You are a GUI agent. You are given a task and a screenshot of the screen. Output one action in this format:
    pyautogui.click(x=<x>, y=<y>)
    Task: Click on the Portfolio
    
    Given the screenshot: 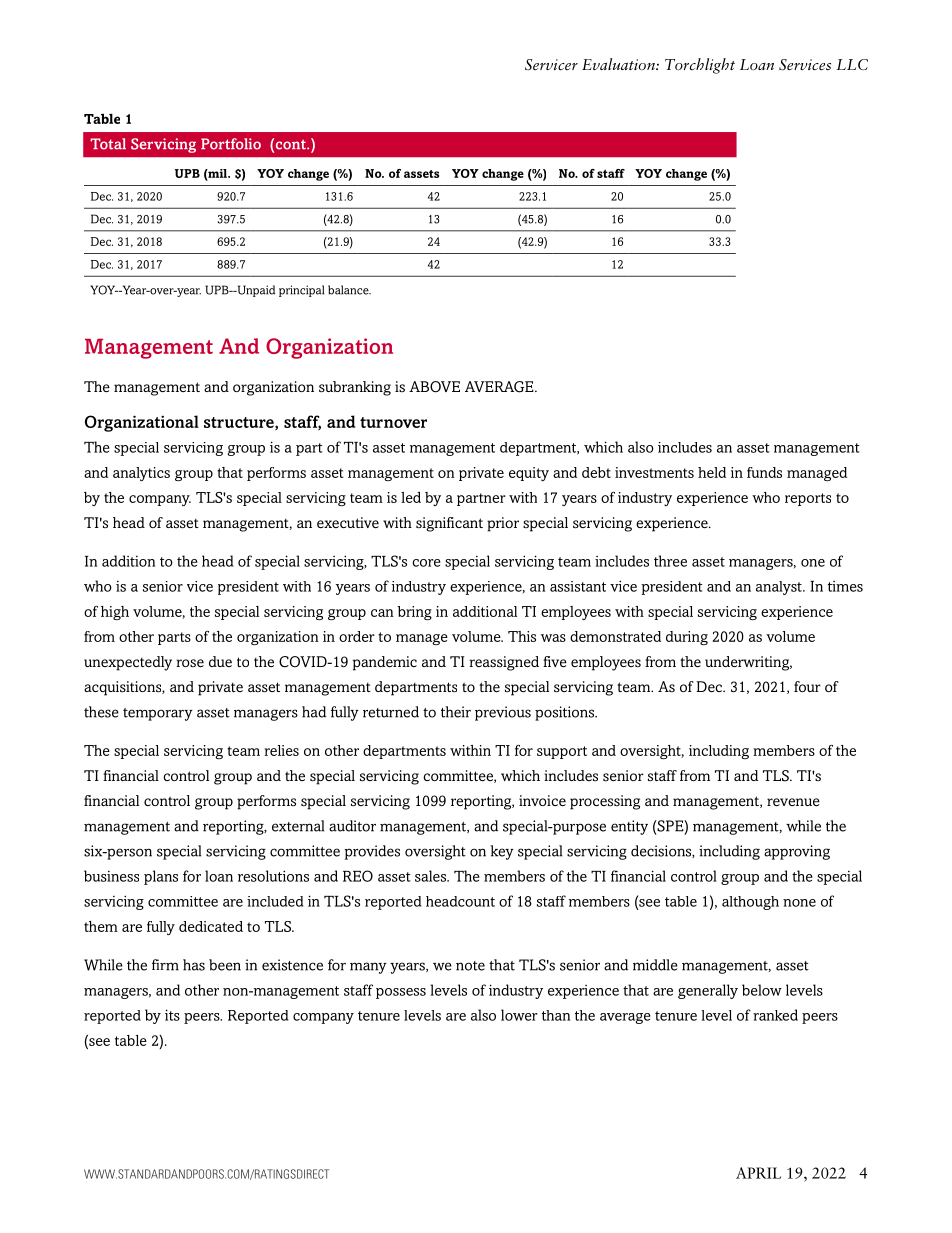 What is the action you would take?
    pyautogui.click(x=231, y=144)
